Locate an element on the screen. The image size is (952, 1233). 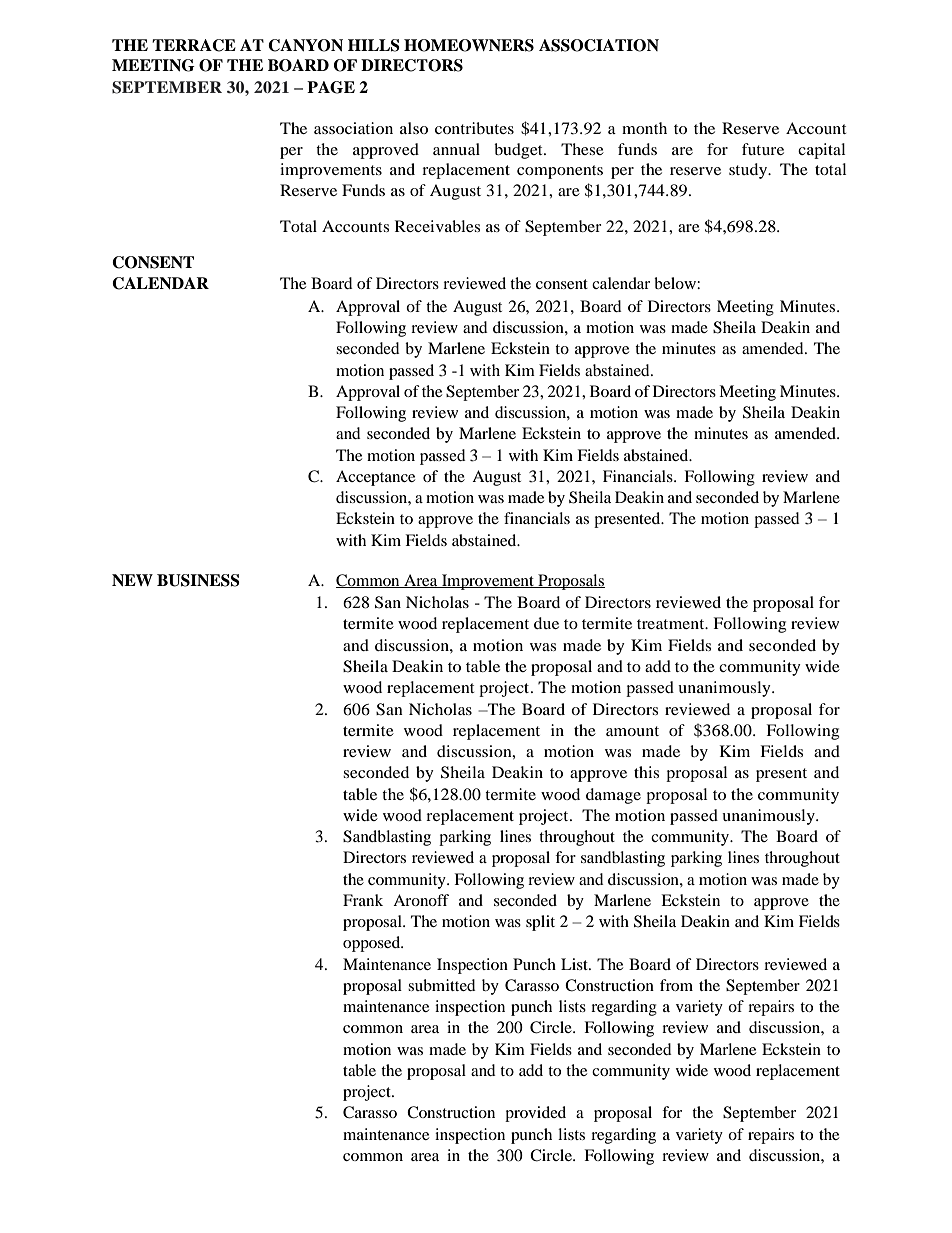
damage is located at coordinates (613, 796).
